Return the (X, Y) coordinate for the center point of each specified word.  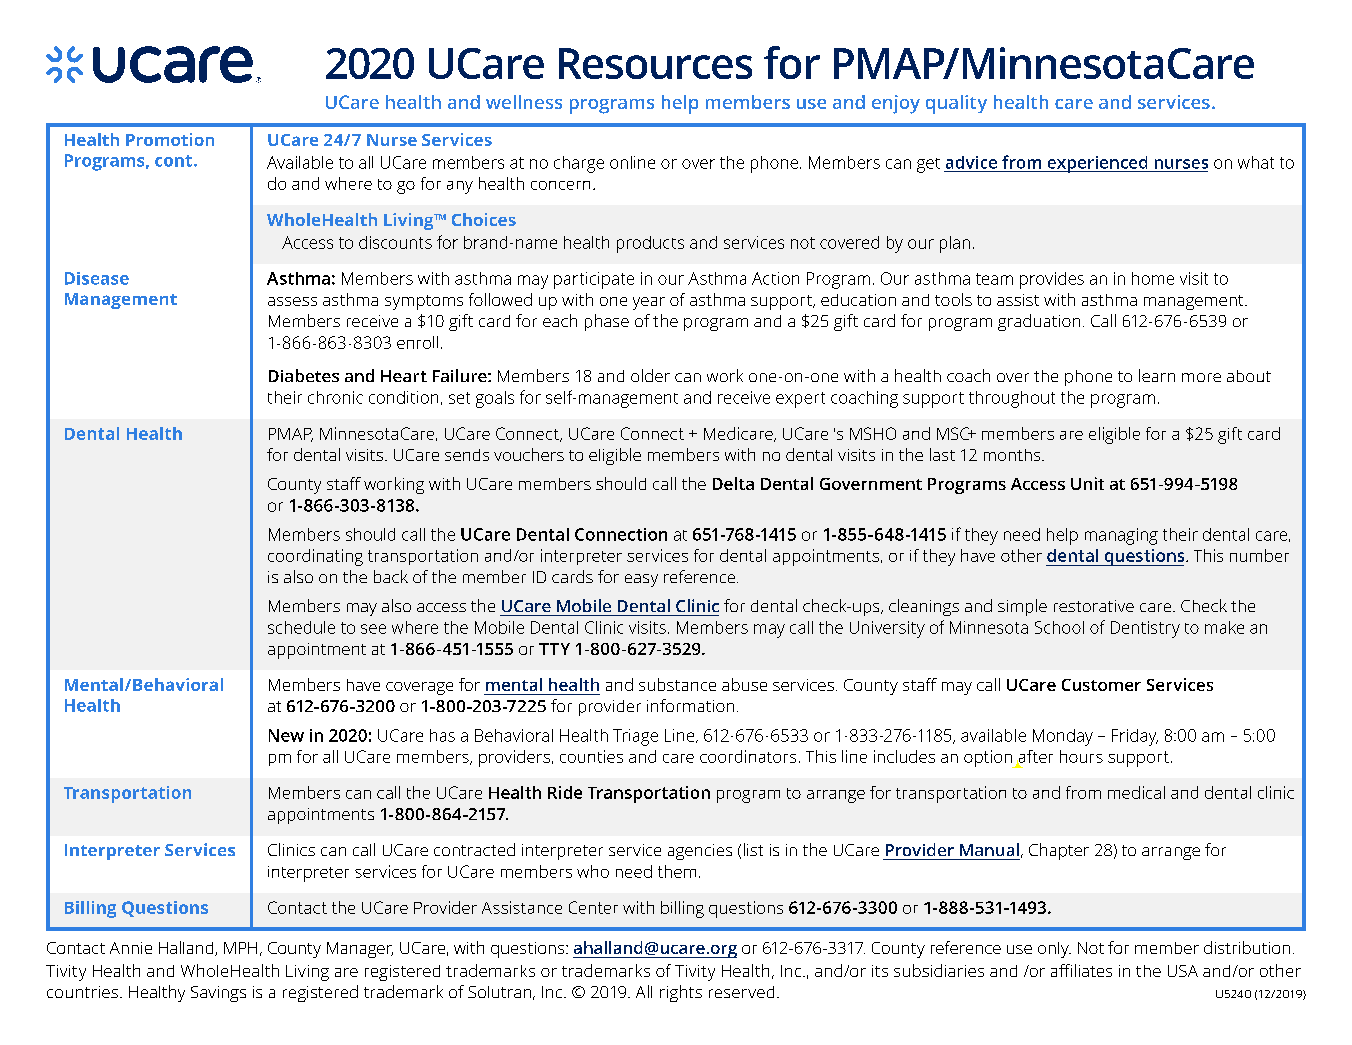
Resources (655, 63)
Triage (635, 737)
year (649, 303)
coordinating (315, 557)
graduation (1039, 322)
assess (292, 301)
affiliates (1081, 970)
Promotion (170, 139)
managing (1121, 536)
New (286, 735)
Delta (733, 483)
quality (956, 104)
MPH (240, 948)
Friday (1135, 737)
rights (681, 993)
